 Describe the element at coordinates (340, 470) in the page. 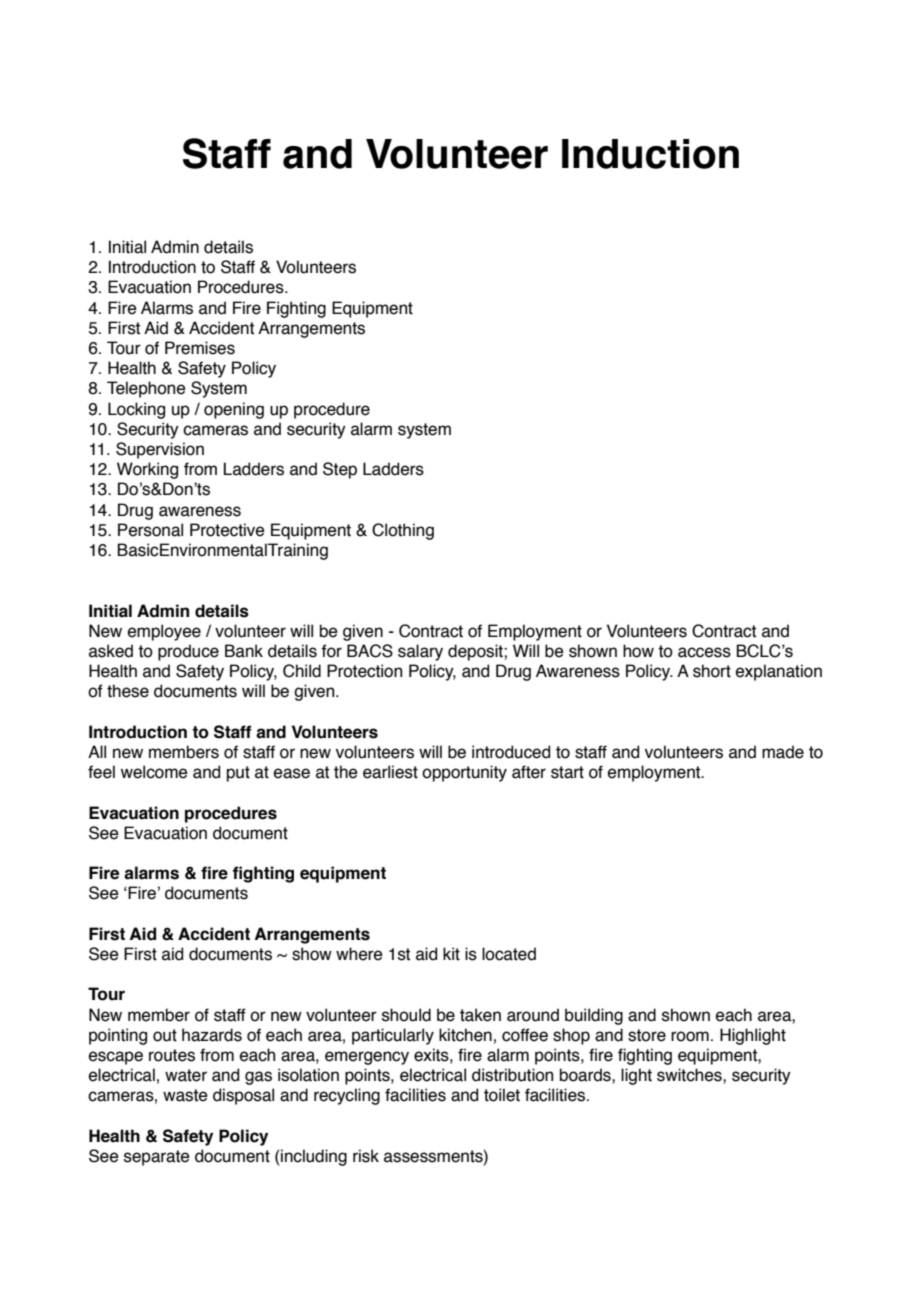

I see `Step` at that location.
